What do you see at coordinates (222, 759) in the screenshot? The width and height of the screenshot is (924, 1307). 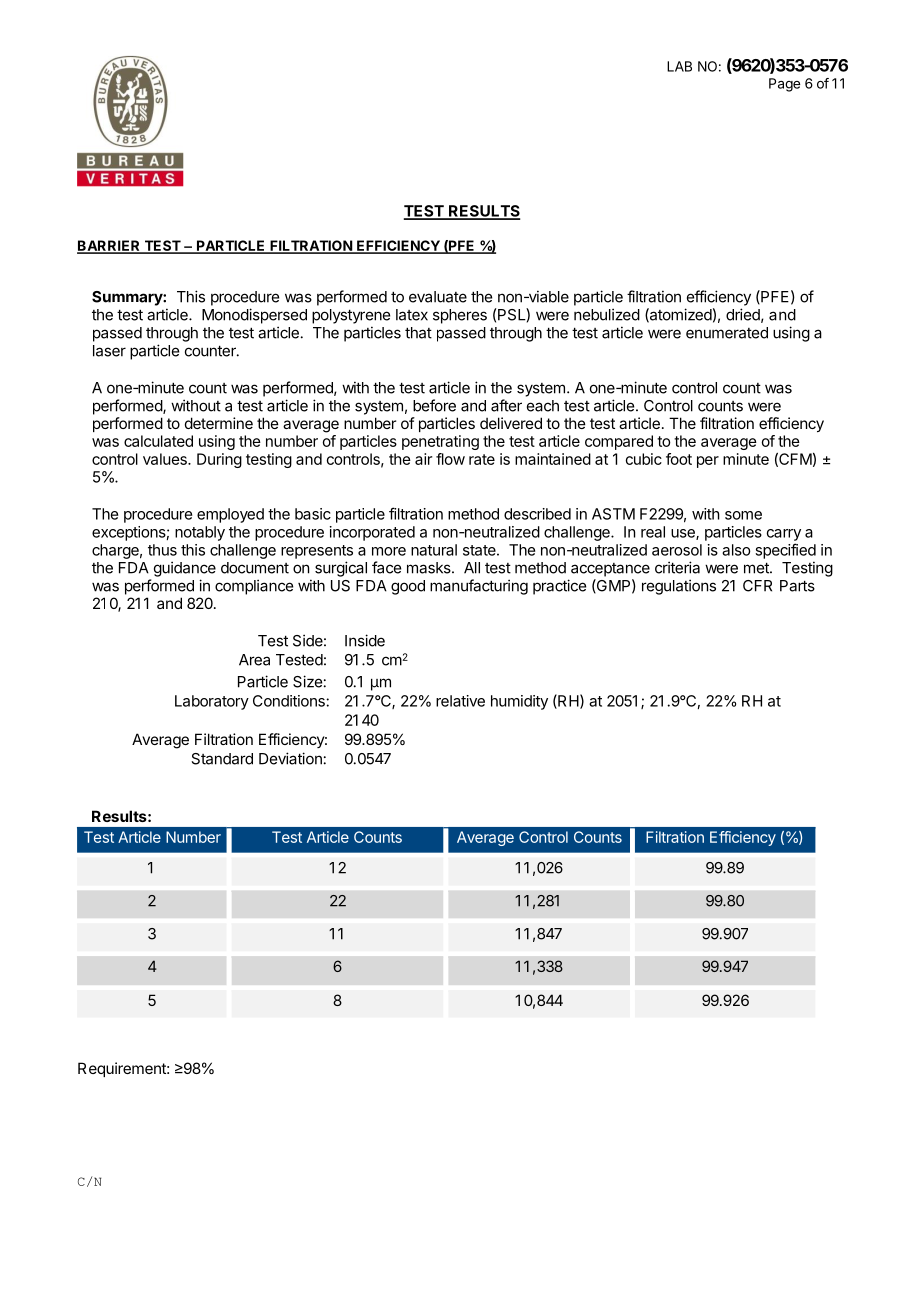 I see `Standard` at bounding box center [222, 759].
